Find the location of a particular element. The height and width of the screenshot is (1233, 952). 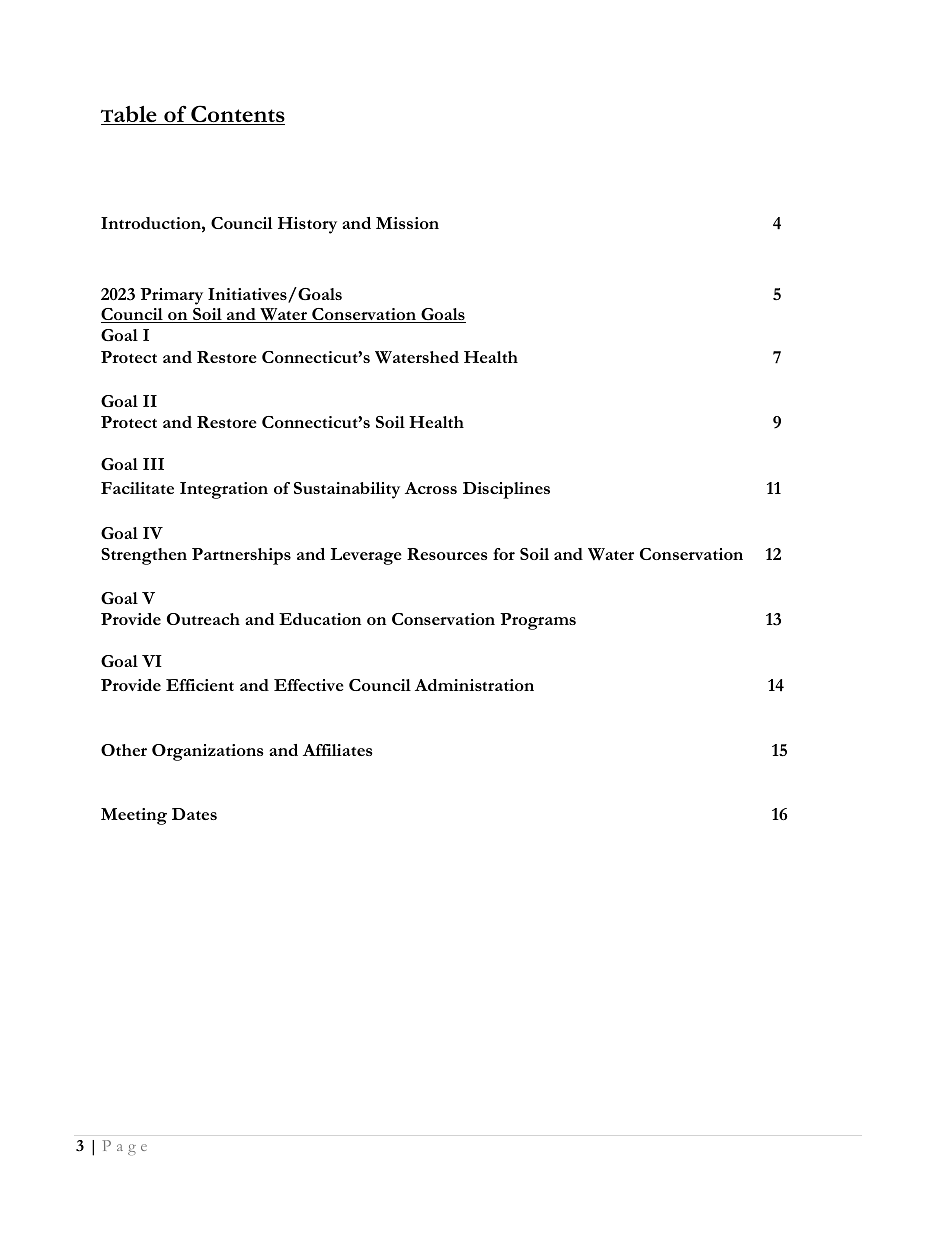

Disciplines is located at coordinates (506, 490).
